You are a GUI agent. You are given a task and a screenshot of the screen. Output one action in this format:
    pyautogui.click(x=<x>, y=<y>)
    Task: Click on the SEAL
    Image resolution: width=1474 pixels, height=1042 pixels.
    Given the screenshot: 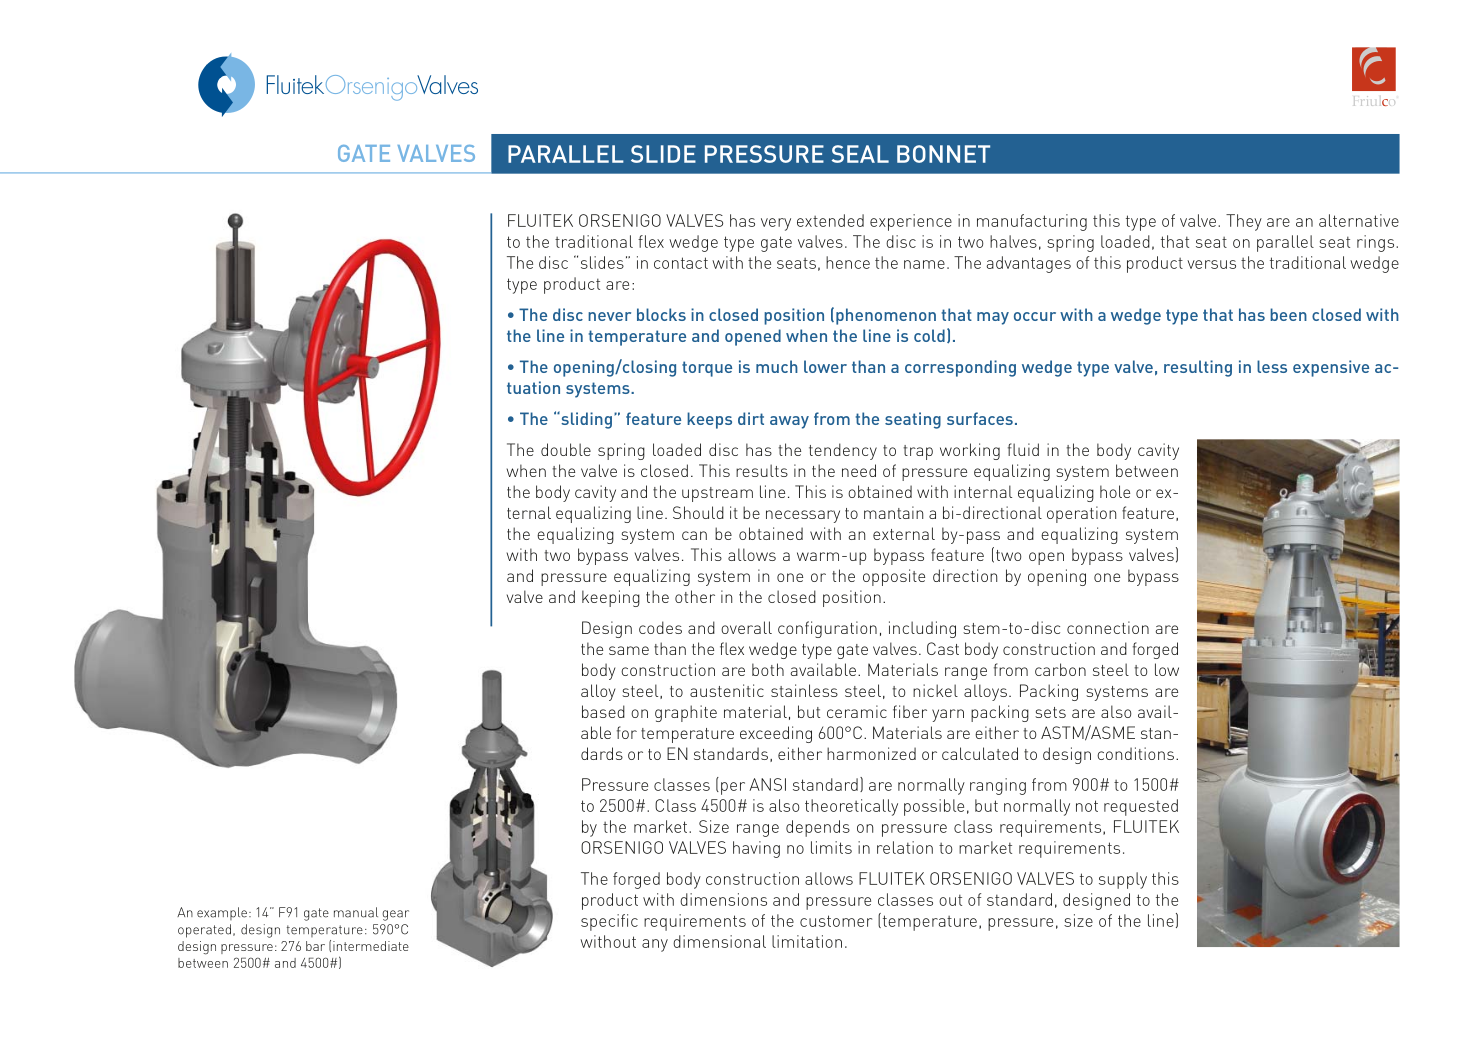 What is the action you would take?
    pyautogui.click(x=860, y=154)
